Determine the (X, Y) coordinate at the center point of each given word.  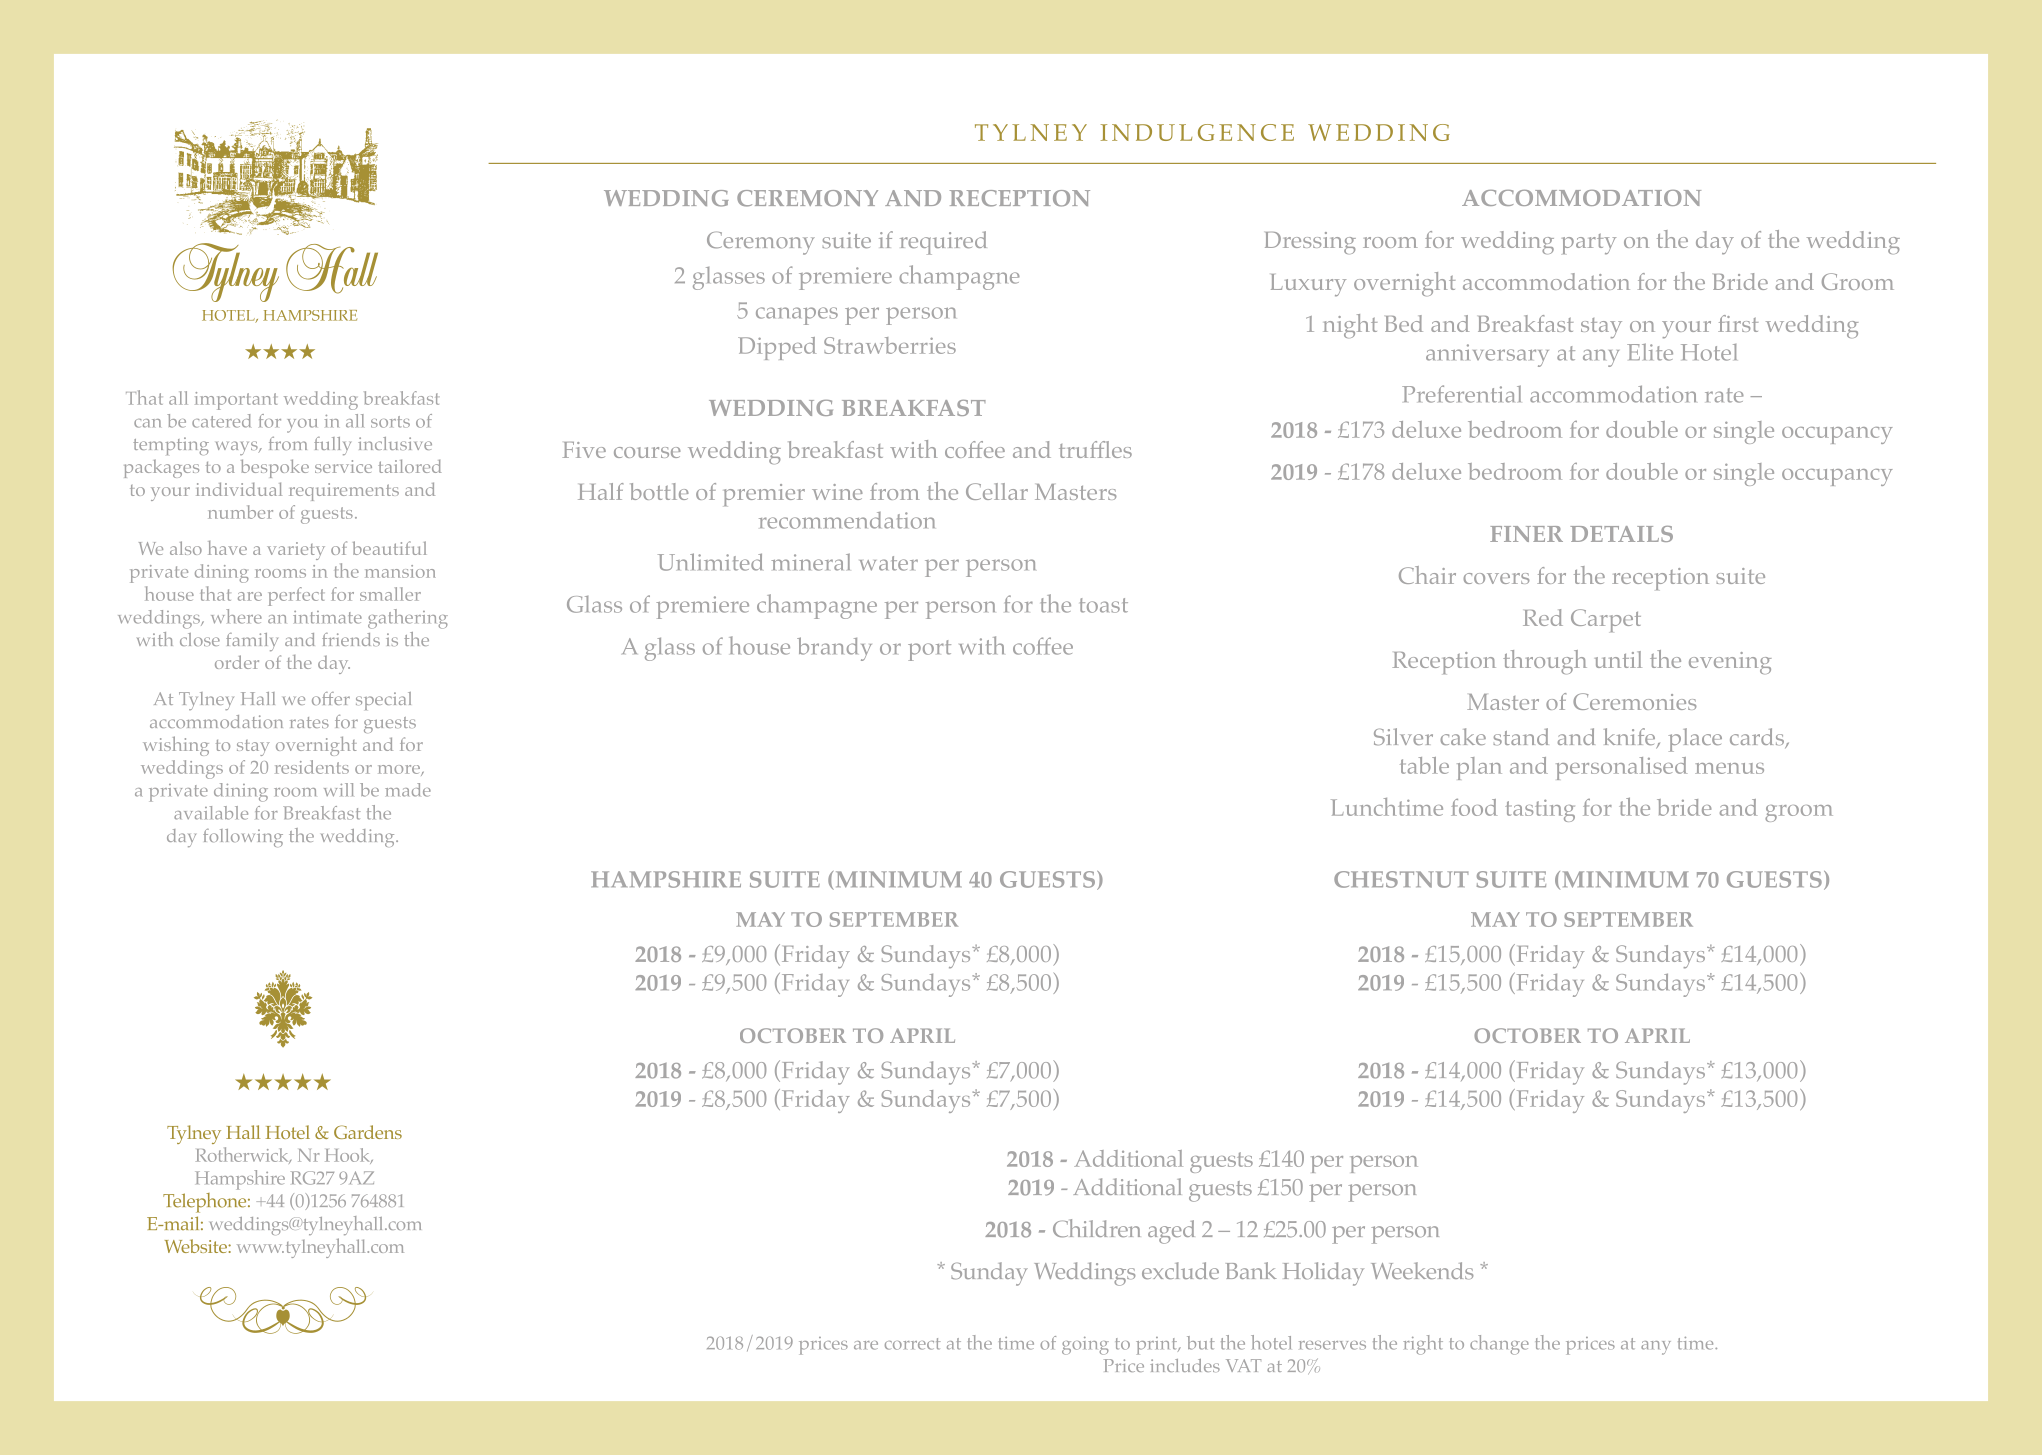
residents (312, 767)
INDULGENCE (1197, 132)
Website (197, 1246)
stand (1521, 736)
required (943, 243)
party (1589, 244)
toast (1104, 605)
